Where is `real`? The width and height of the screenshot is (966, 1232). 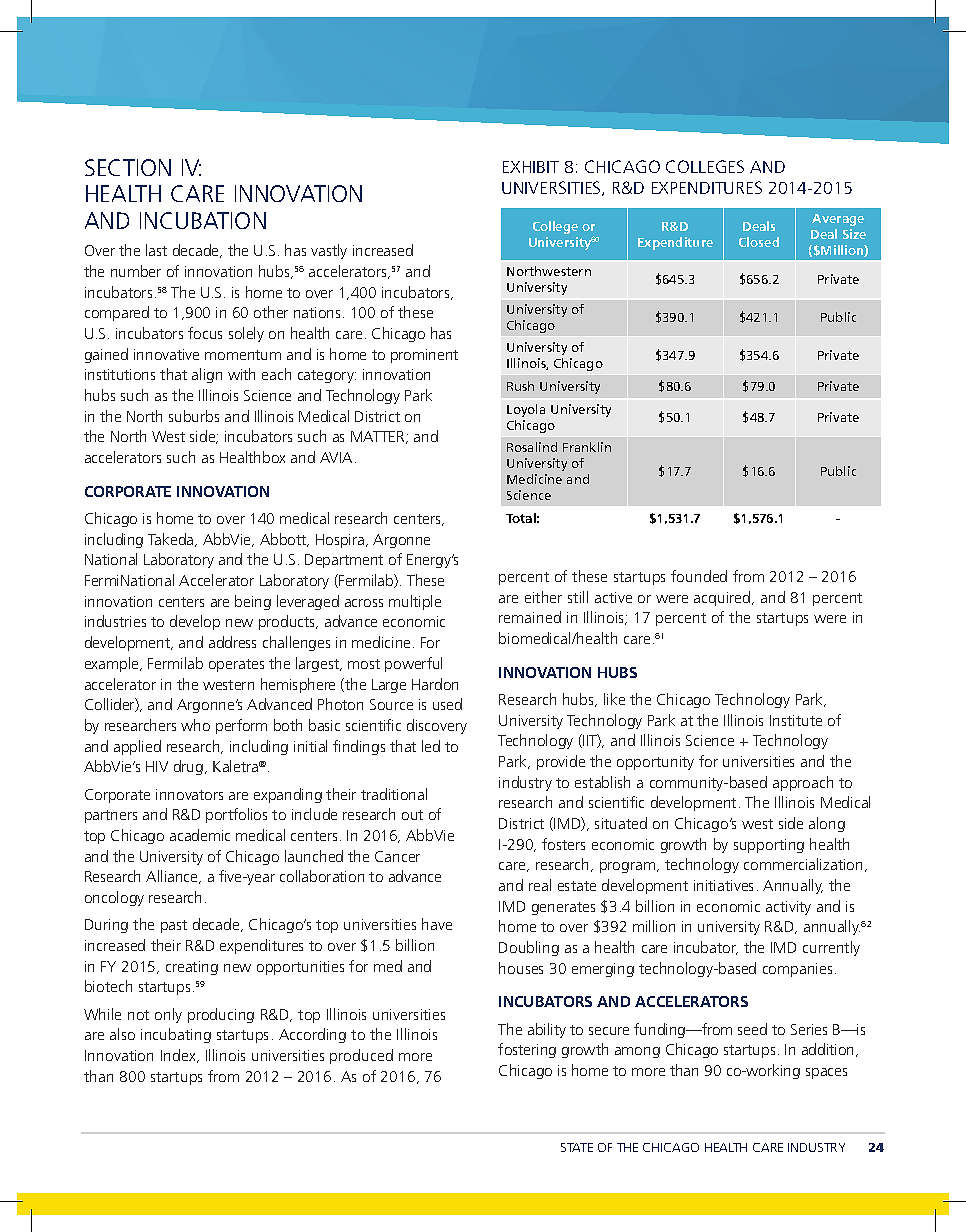
real is located at coordinates (540, 885).
